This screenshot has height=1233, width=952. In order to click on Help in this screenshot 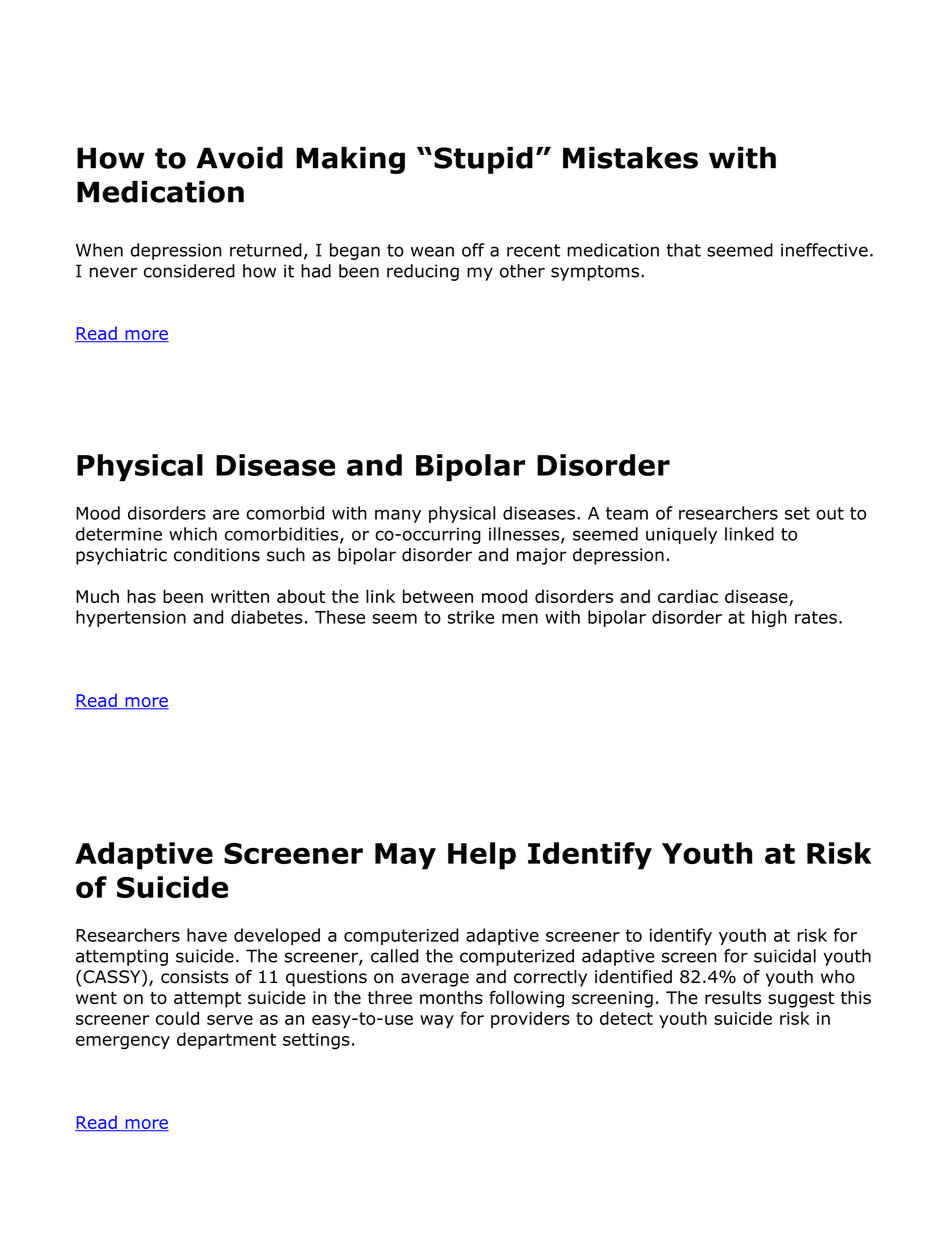, I will do `click(482, 856)`.
